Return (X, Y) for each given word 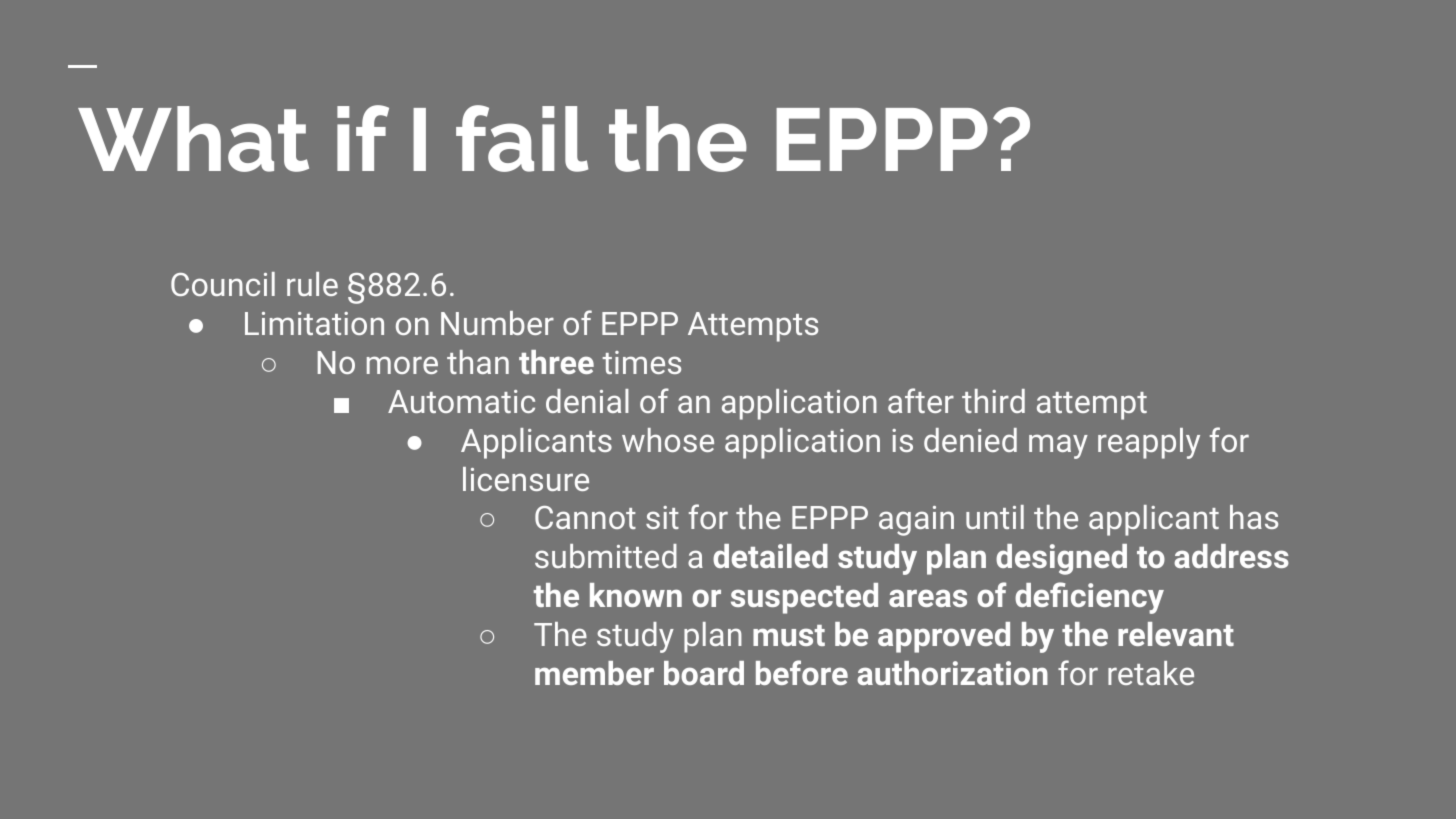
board (704, 673)
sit (662, 517)
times (641, 362)
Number (497, 323)
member (594, 673)
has (1254, 517)
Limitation (314, 323)
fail (522, 138)
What (193, 139)
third (993, 401)
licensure (526, 479)
